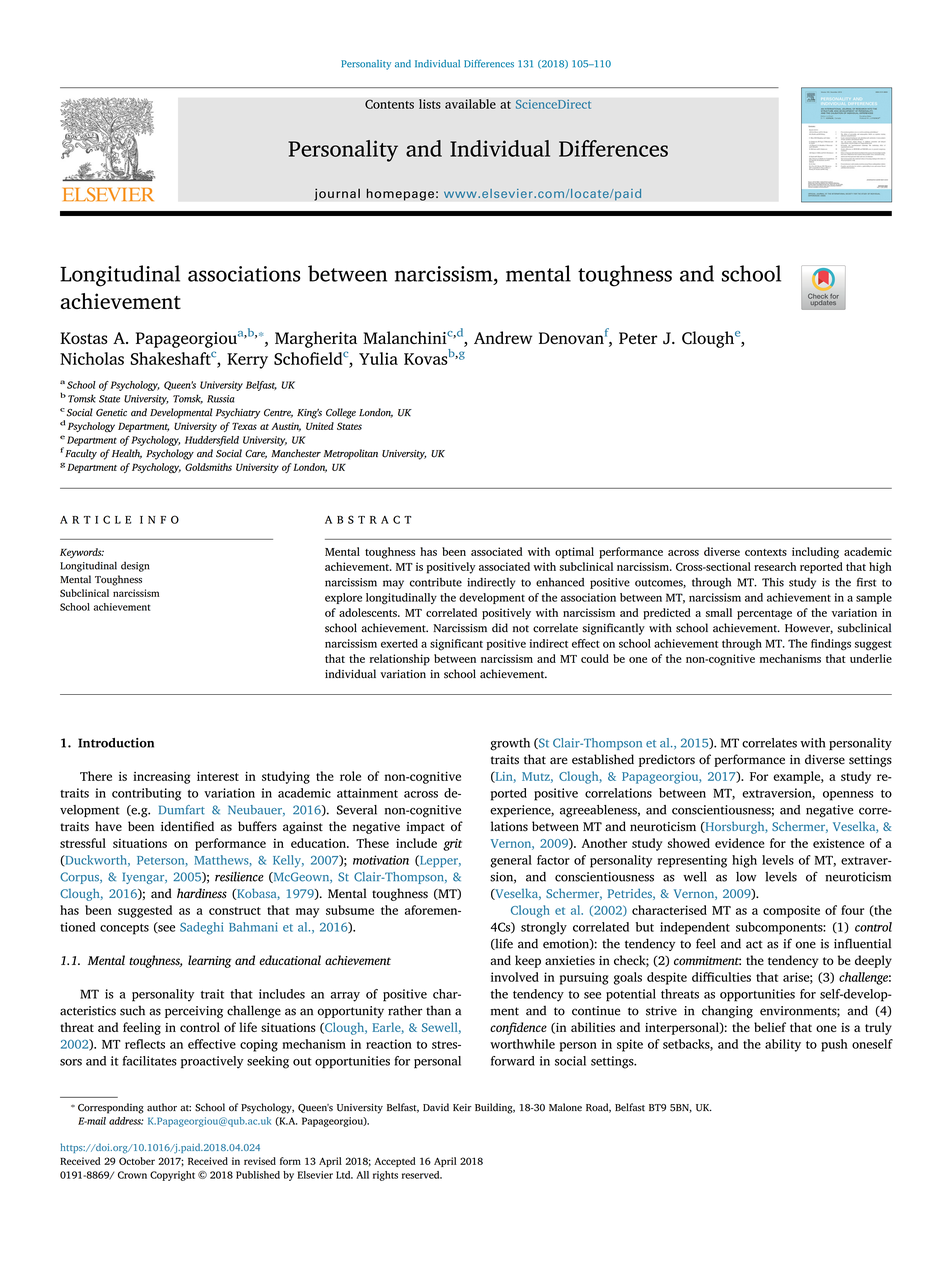 The height and width of the document is (1270, 952). I want to click on openness, so click(848, 796).
